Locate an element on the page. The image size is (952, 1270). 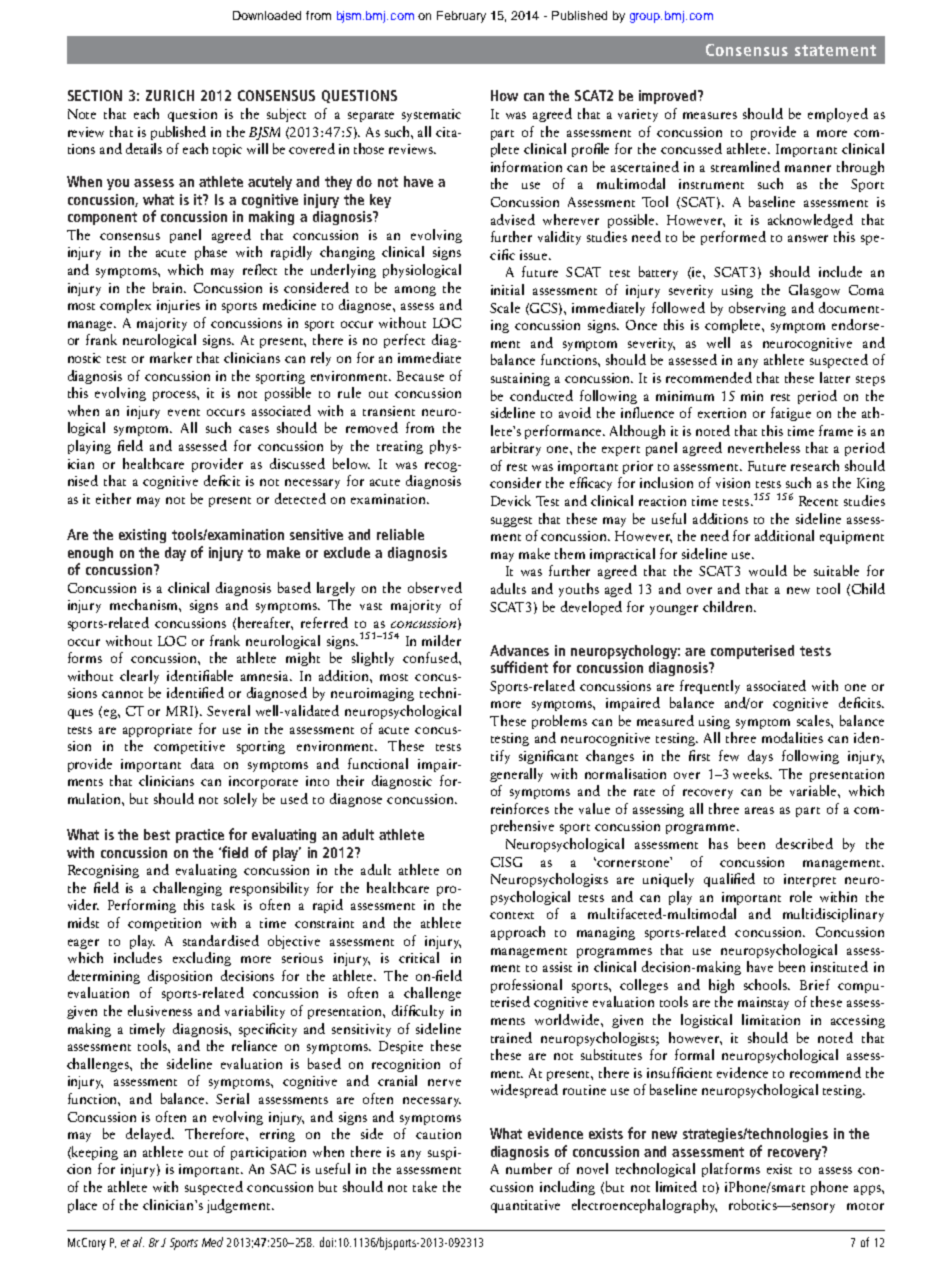
challenging is located at coordinates (187, 889).
